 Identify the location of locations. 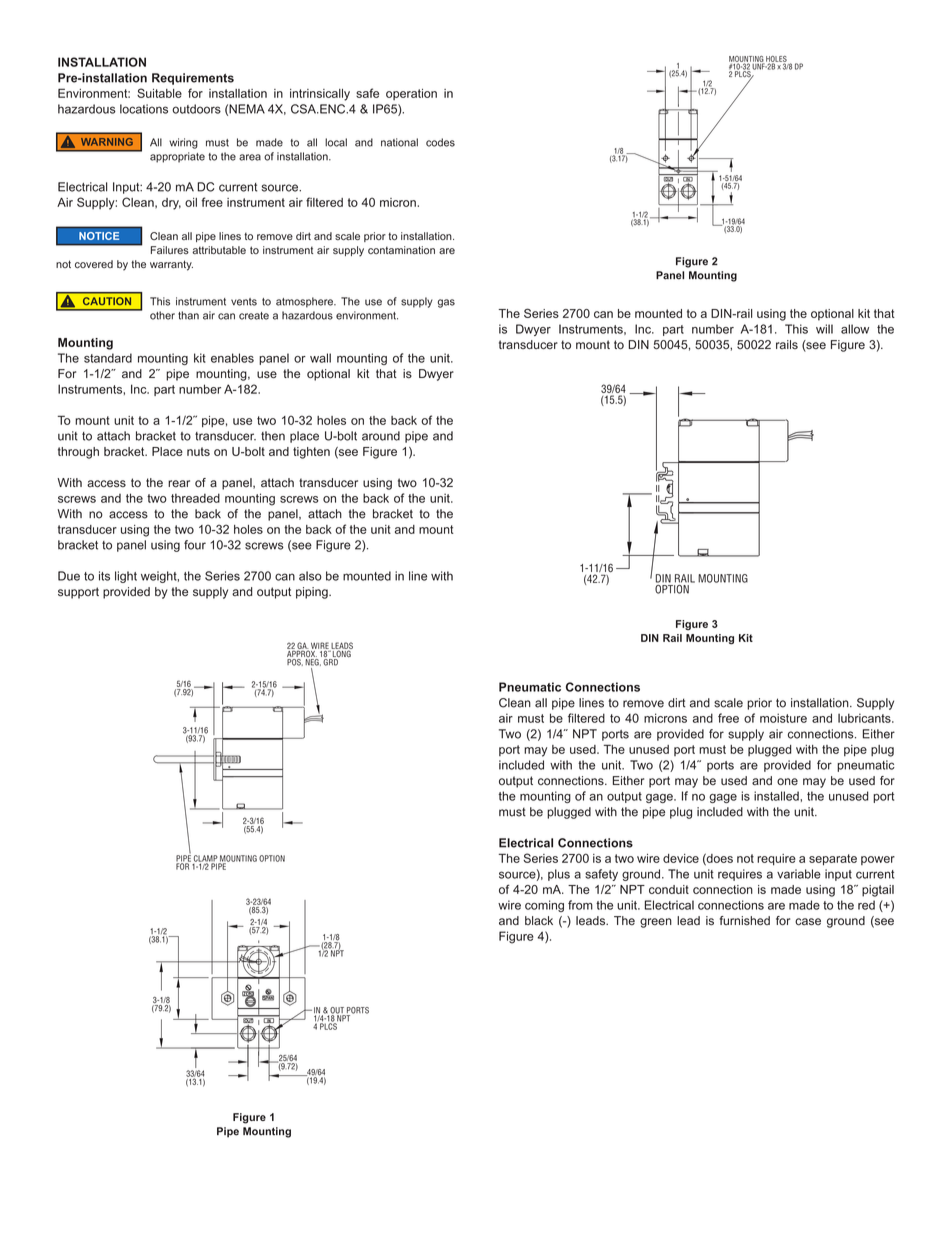
(144, 109).
